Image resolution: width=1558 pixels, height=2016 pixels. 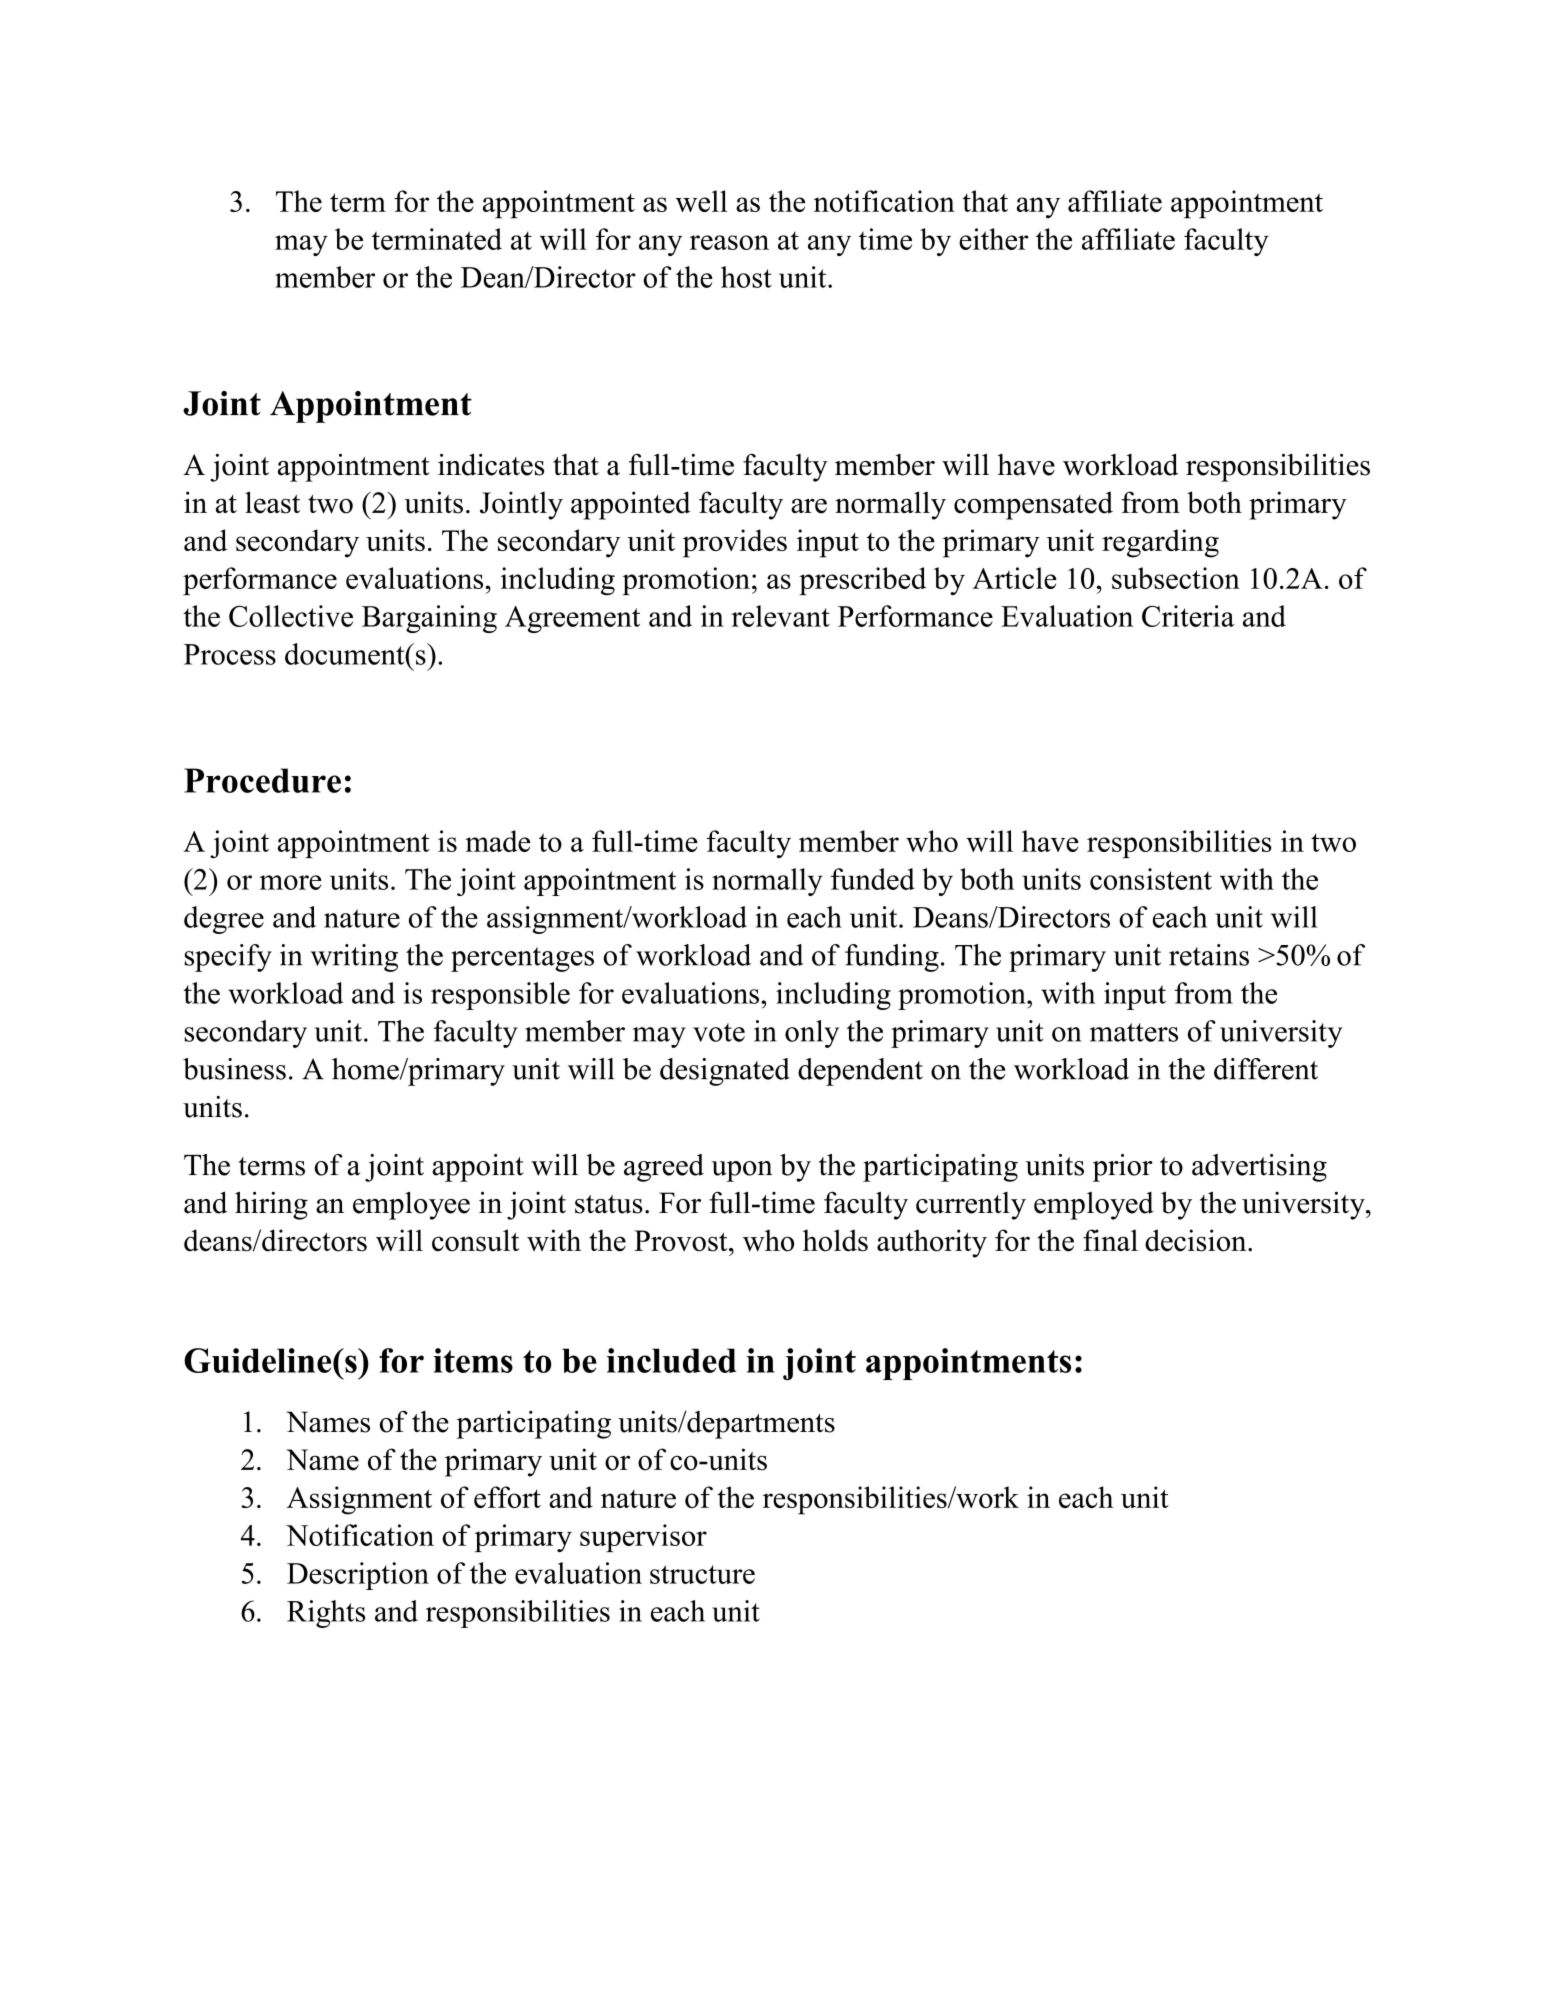 What do you see at coordinates (780, 616) in the page?
I see `relevant` at bounding box center [780, 616].
